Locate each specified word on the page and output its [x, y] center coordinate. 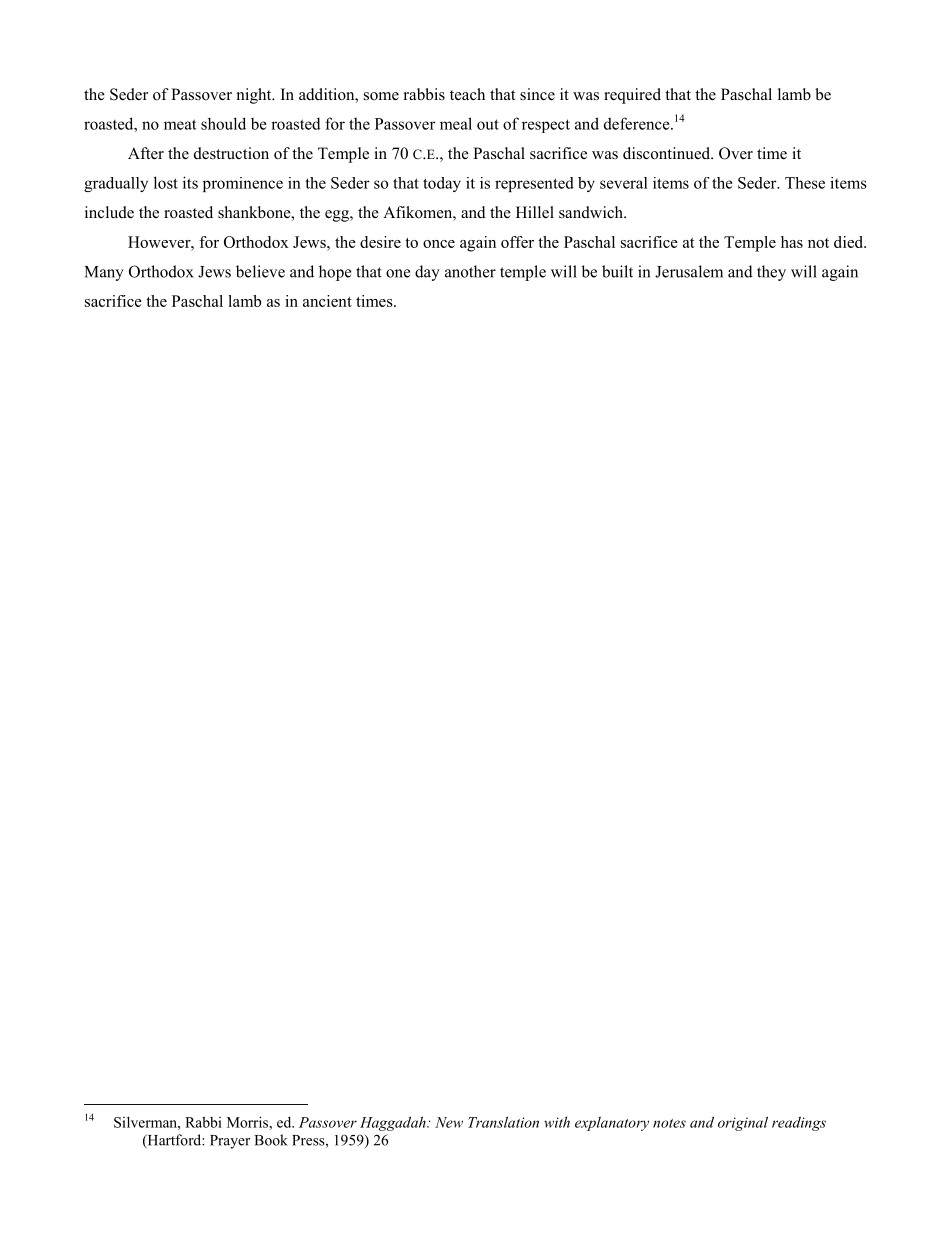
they [771, 273]
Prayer [230, 1142]
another [470, 271]
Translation [503, 1122]
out [488, 124]
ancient [327, 301]
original [743, 1123]
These [805, 183]
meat [180, 124]
